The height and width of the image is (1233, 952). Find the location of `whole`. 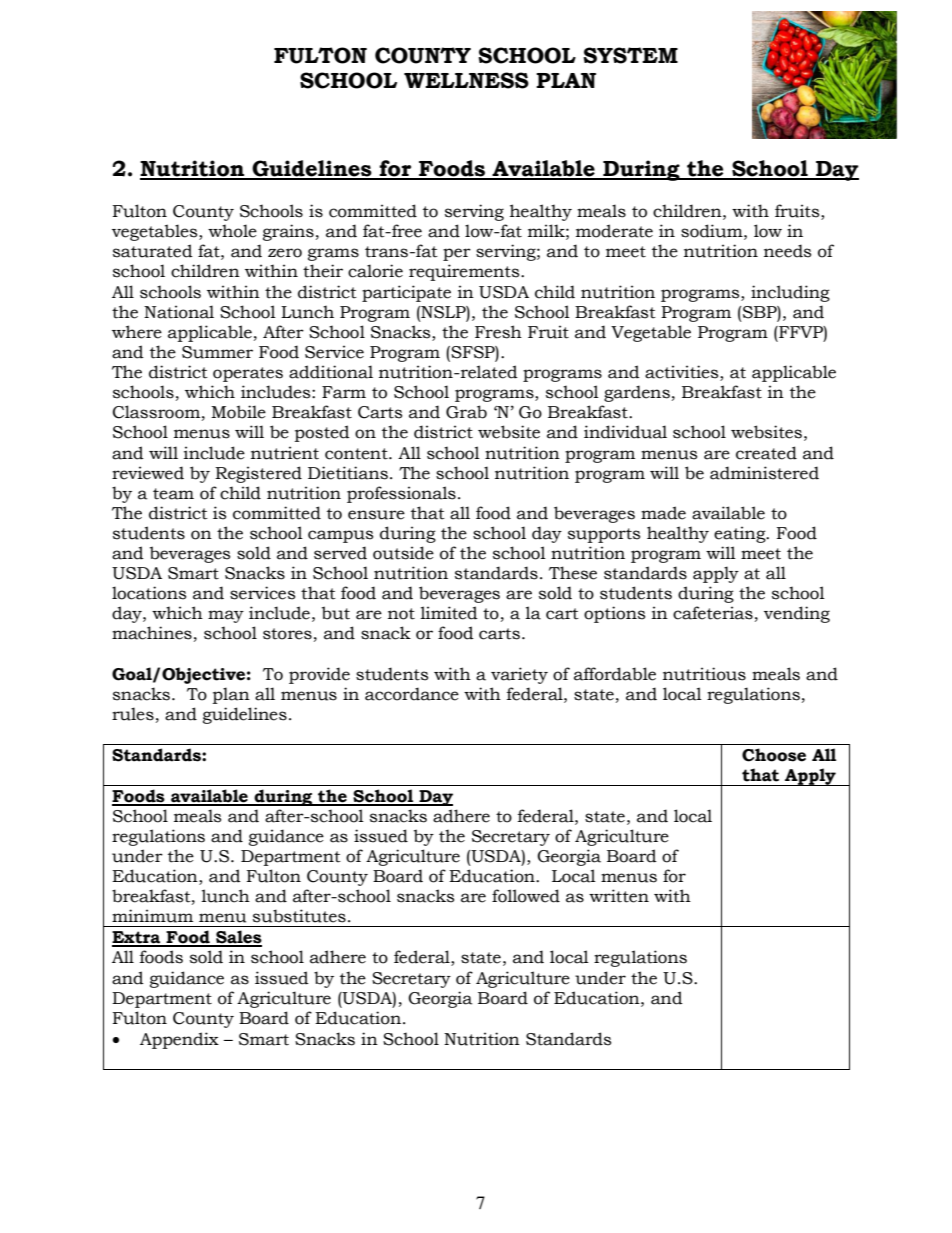

whole is located at coordinates (232, 231).
